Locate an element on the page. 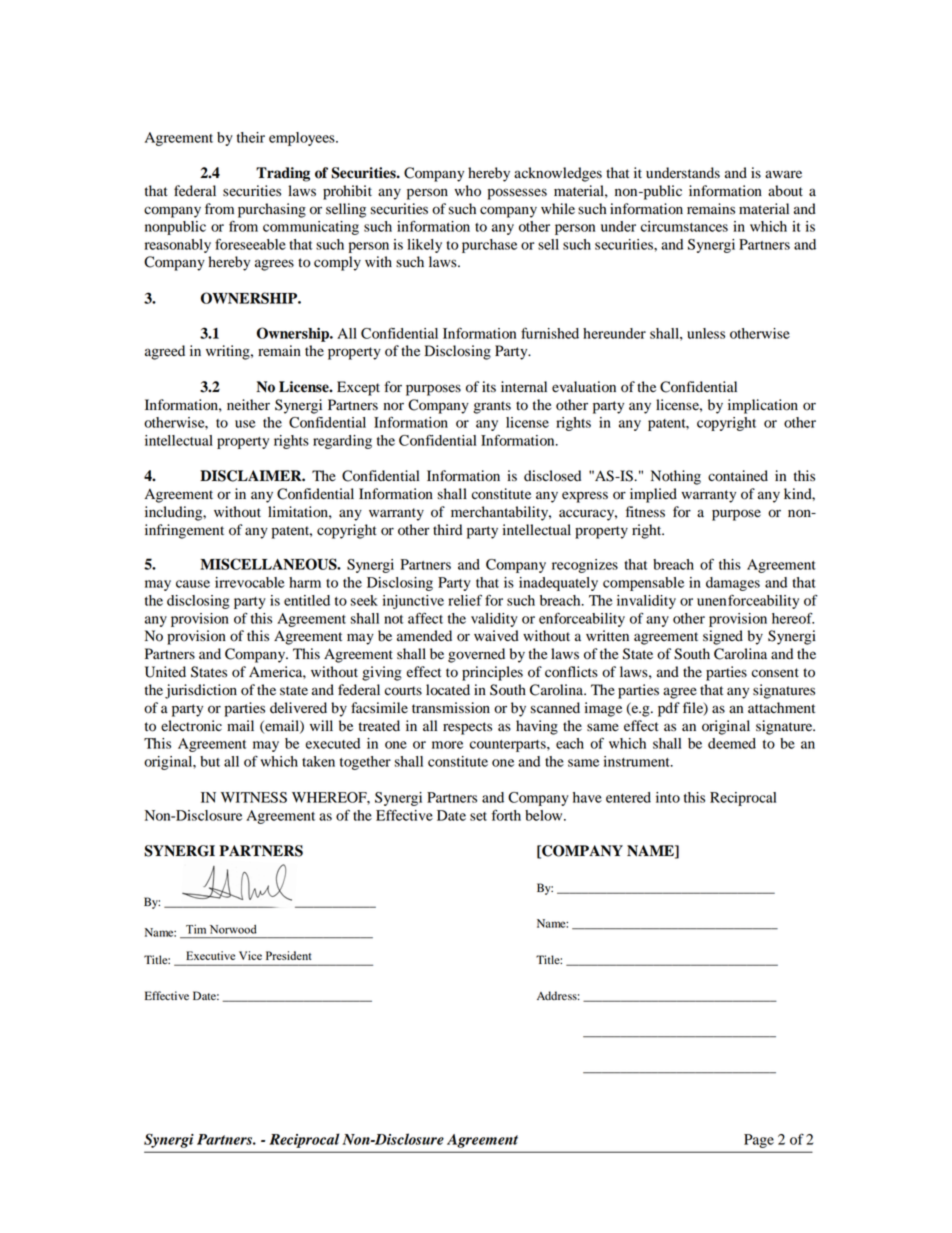  their is located at coordinates (251, 137).
